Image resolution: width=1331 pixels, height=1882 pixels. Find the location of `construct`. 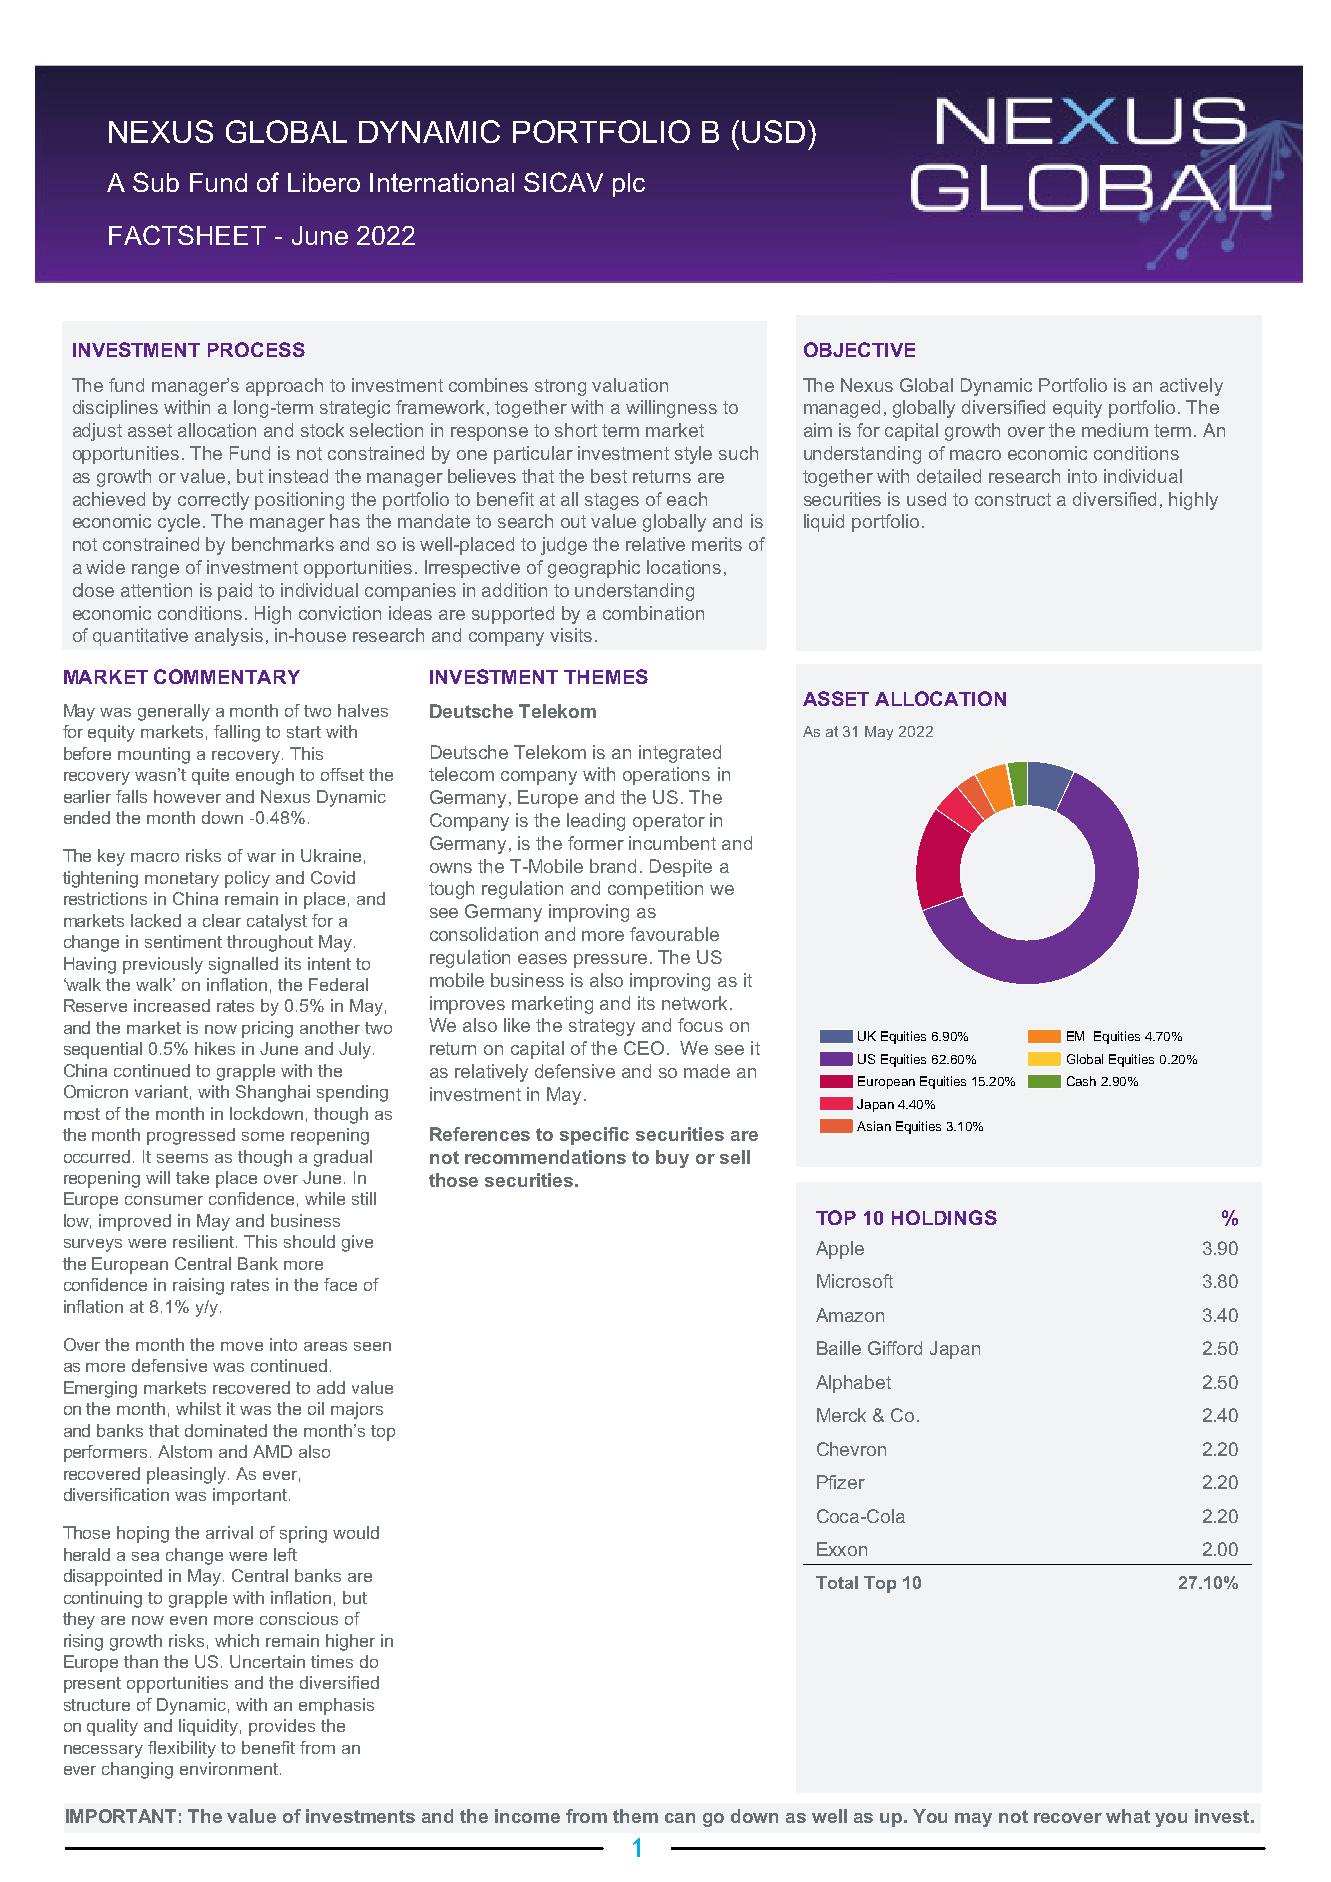

construct is located at coordinates (1013, 499).
